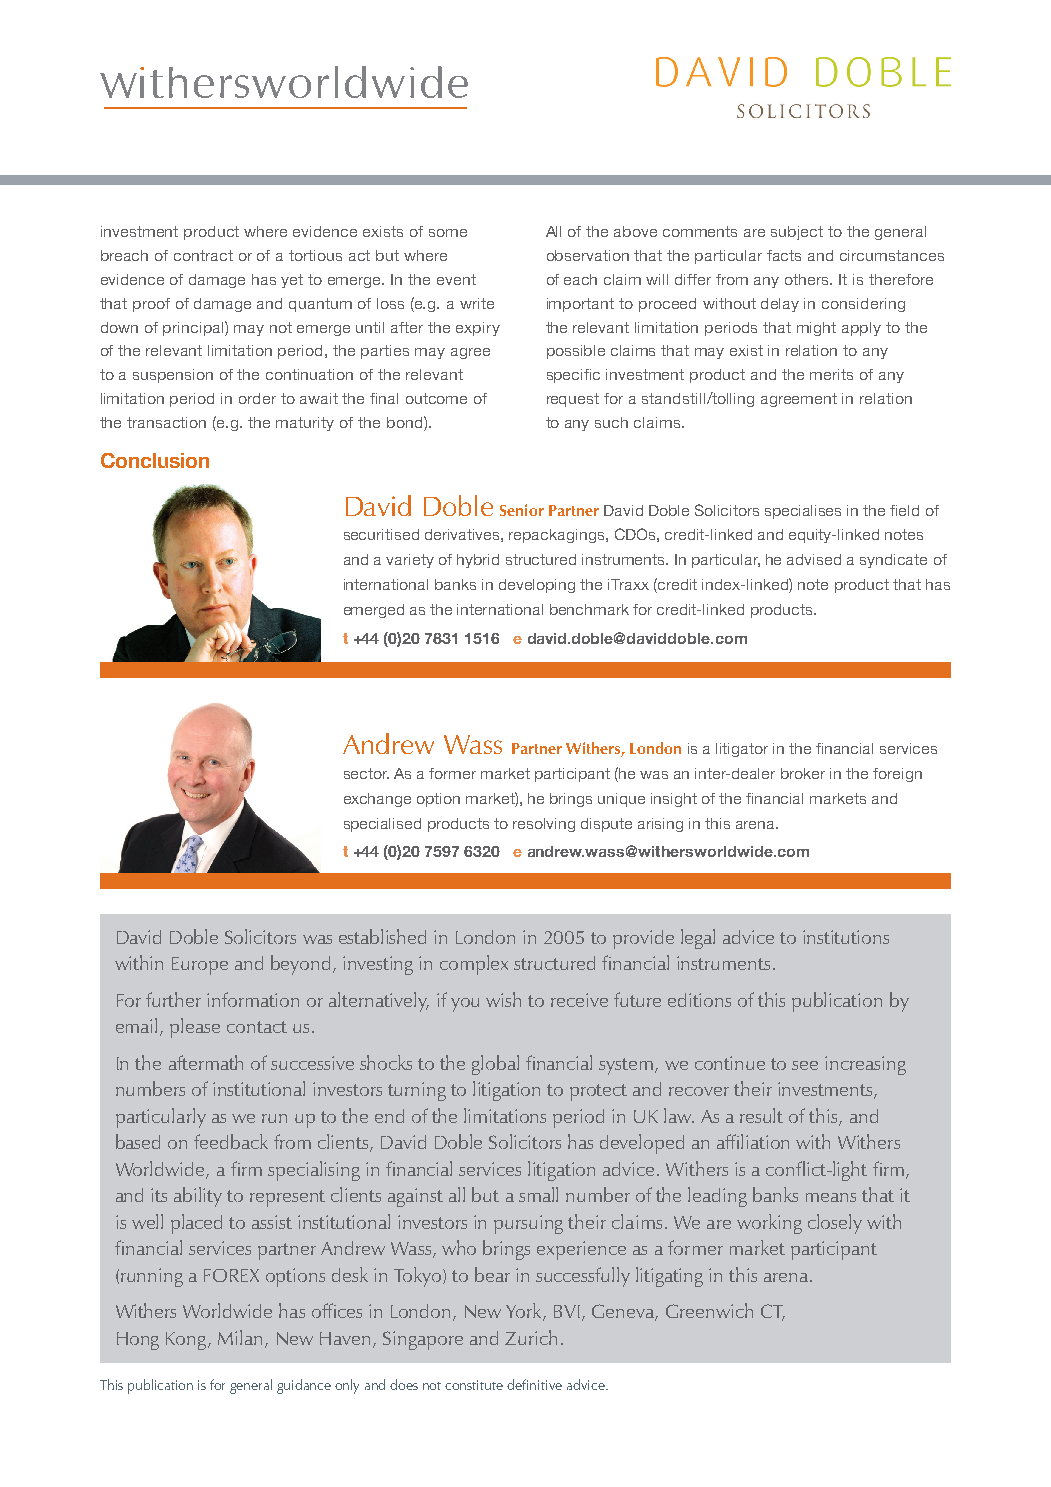  I want to click on resolving, so click(544, 825).
